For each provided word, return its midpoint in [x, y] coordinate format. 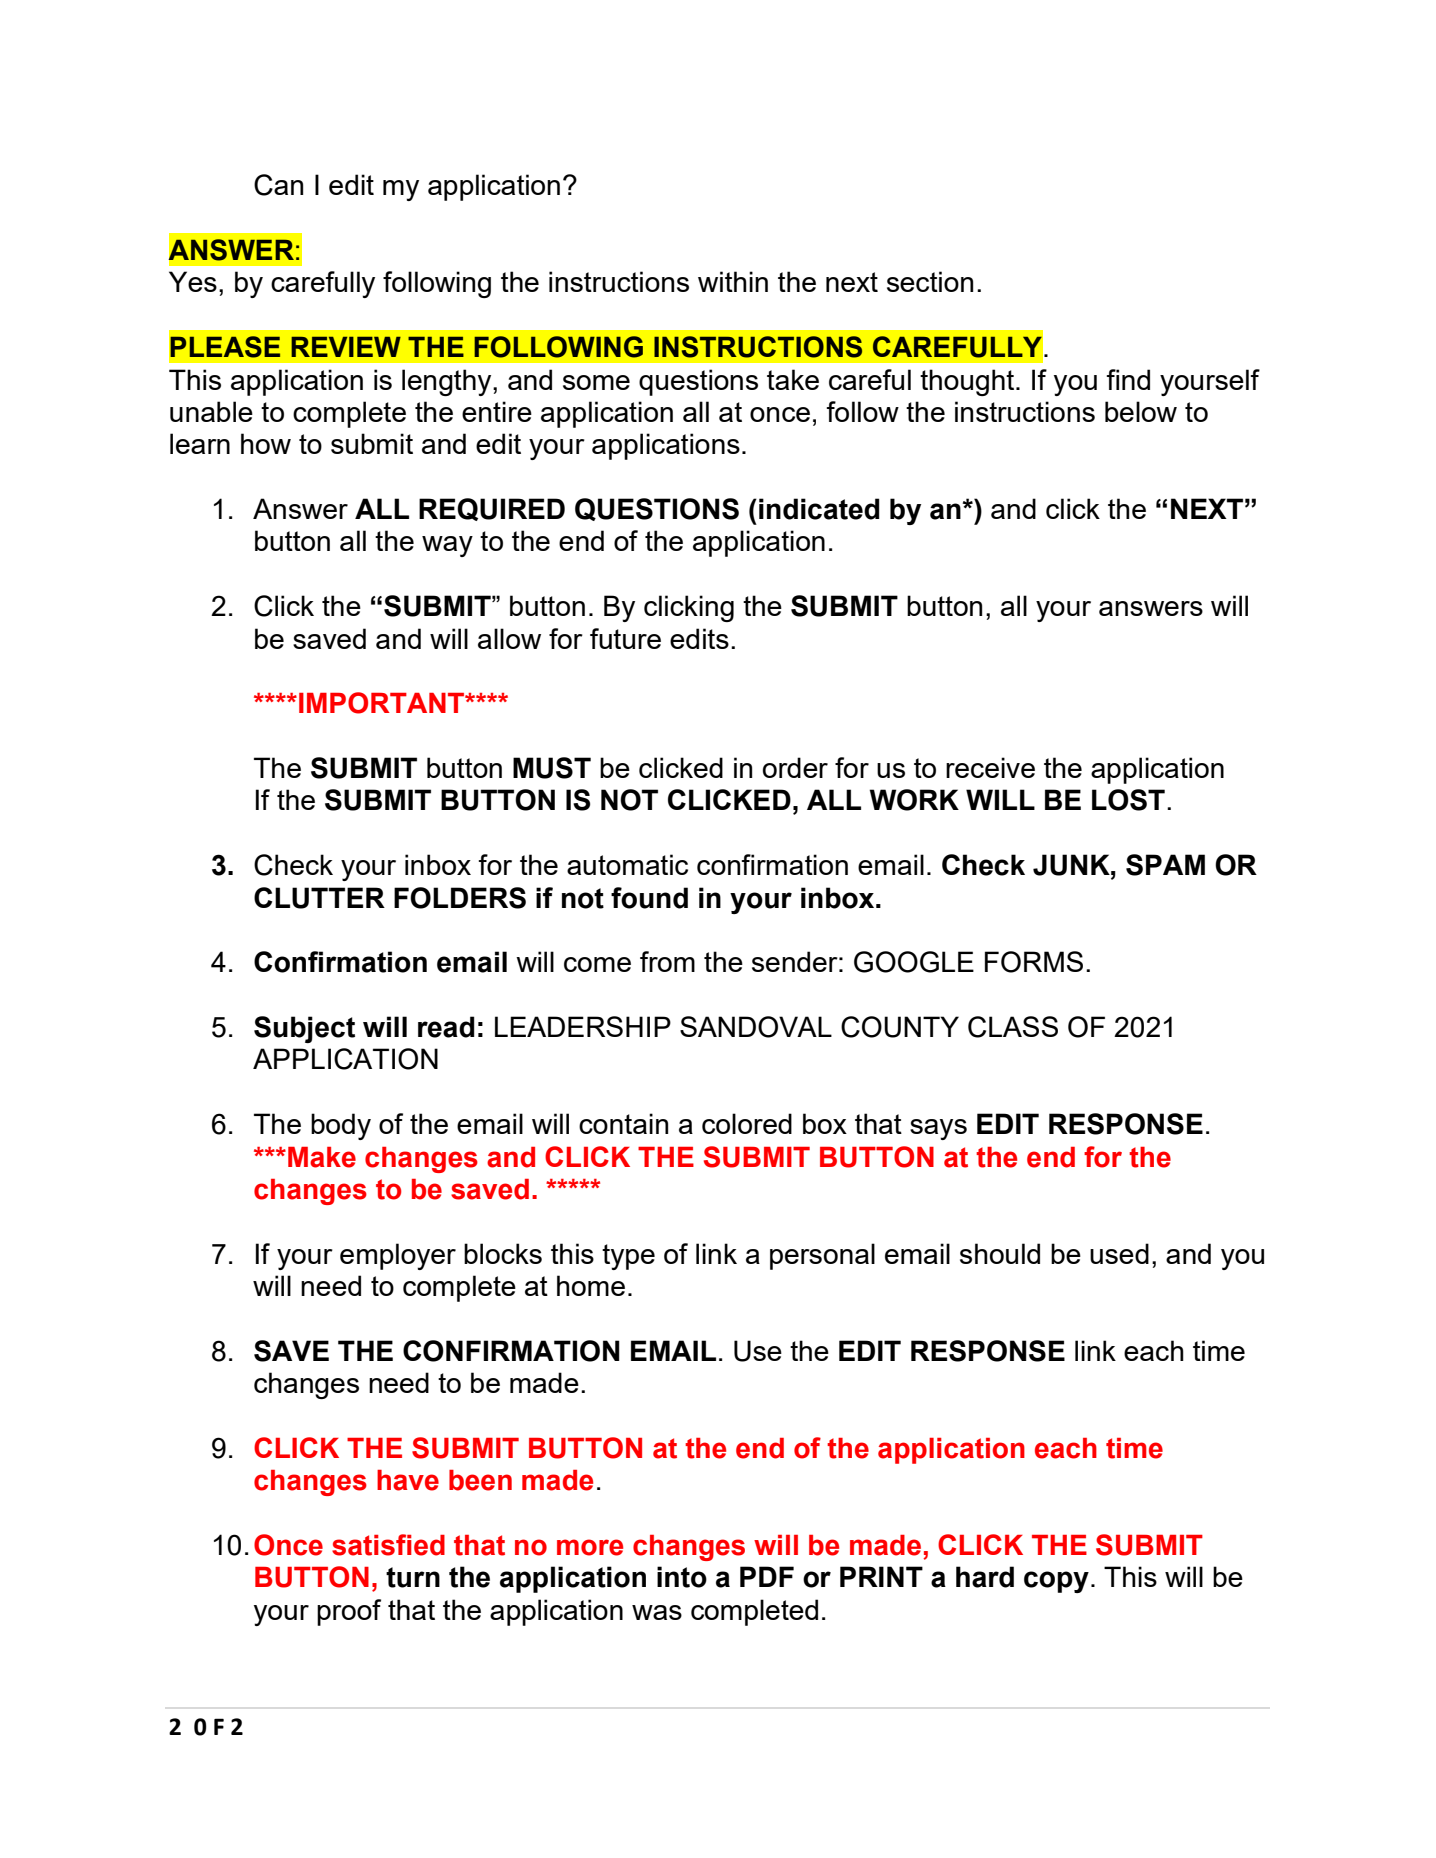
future [625, 638]
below [1141, 411]
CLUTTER [319, 898]
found [649, 898]
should [1000, 1253]
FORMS [1034, 962]
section [930, 281]
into [682, 1577]
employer [398, 1256]
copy [1056, 1582]
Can [278, 185]
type [628, 1257]
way [447, 546]
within [733, 281]
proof [349, 1612]
